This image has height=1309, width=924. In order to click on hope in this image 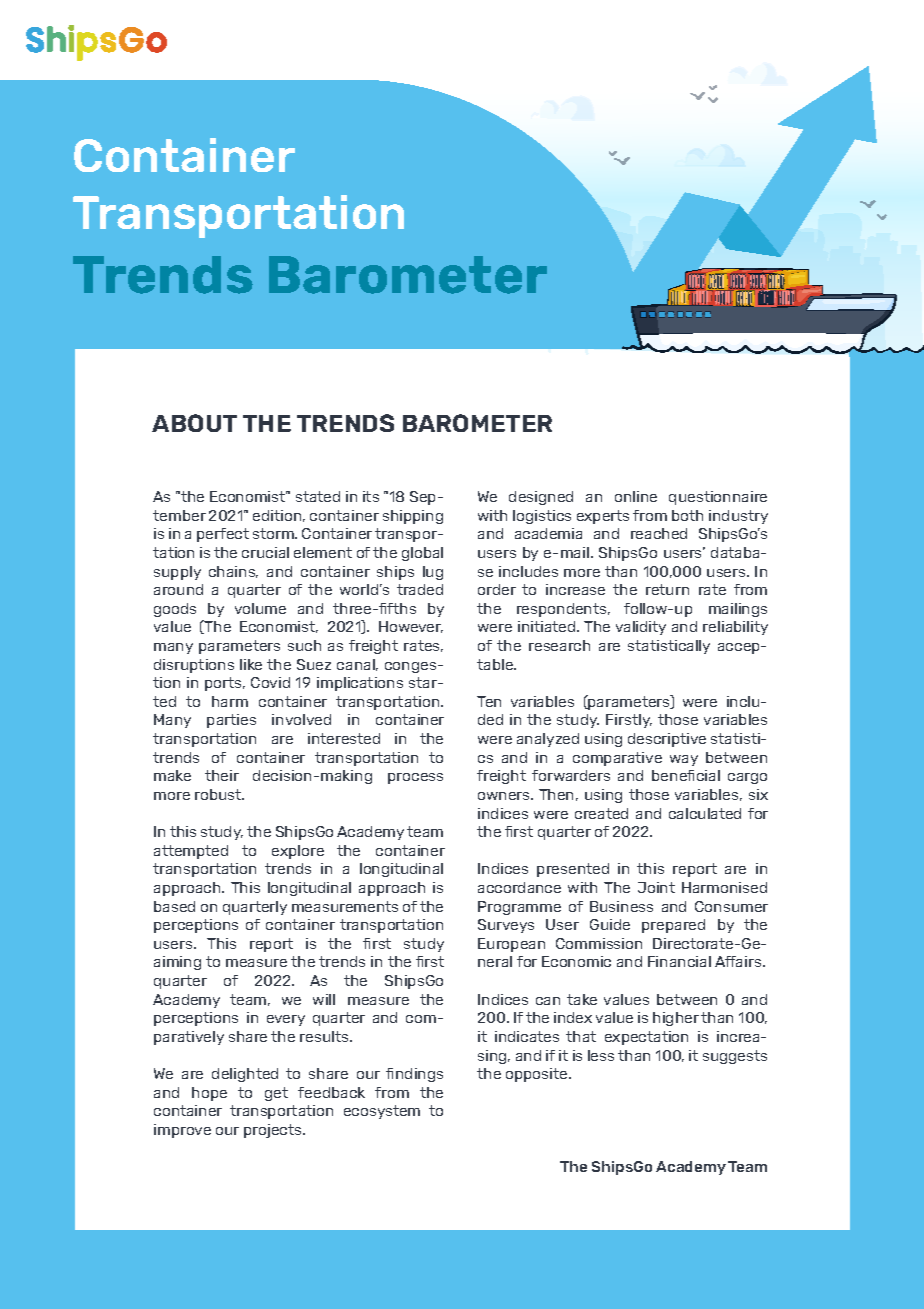, I will do `click(209, 1094)`.
